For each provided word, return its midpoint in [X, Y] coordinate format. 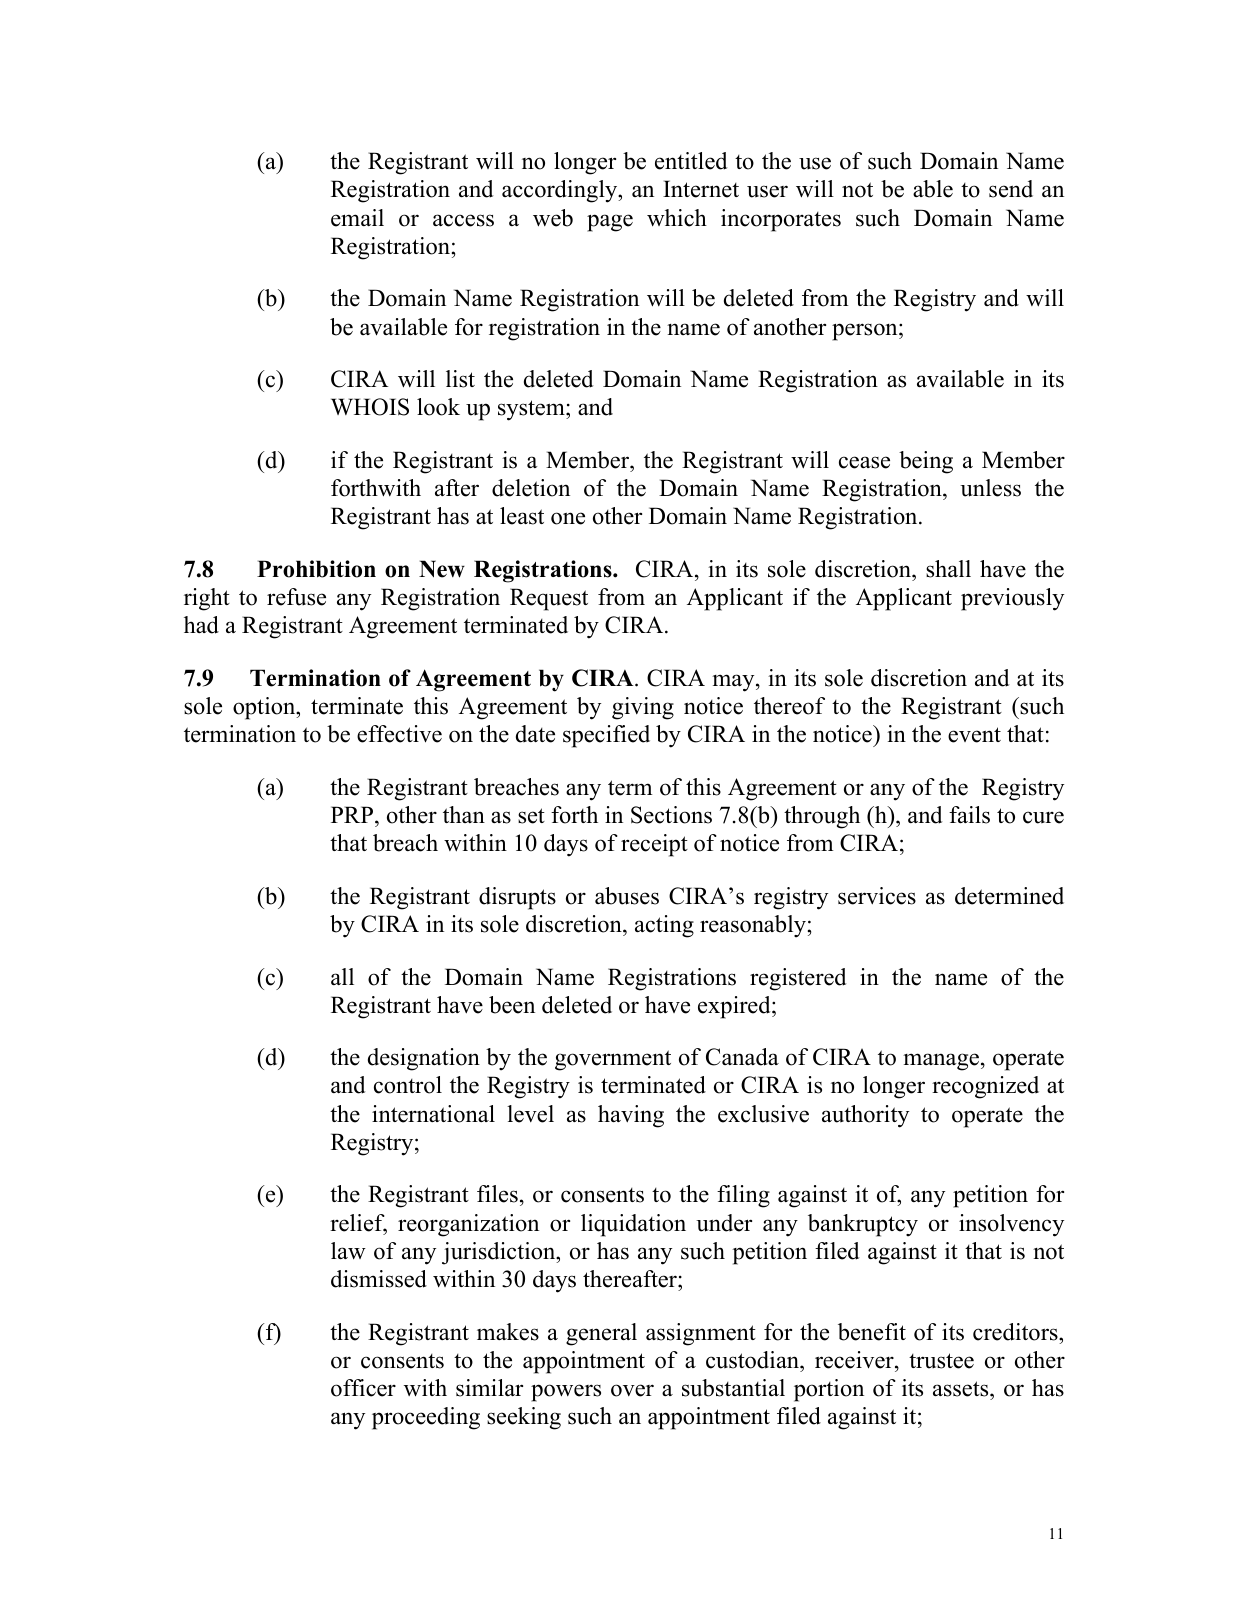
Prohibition [316, 569]
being [926, 462]
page [610, 223]
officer [363, 1388]
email [357, 218]
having [631, 1116]
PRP [353, 814]
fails [969, 815]
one [568, 518]
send [1011, 189]
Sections [671, 815]
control [408, 1085]
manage [941, 1062]
